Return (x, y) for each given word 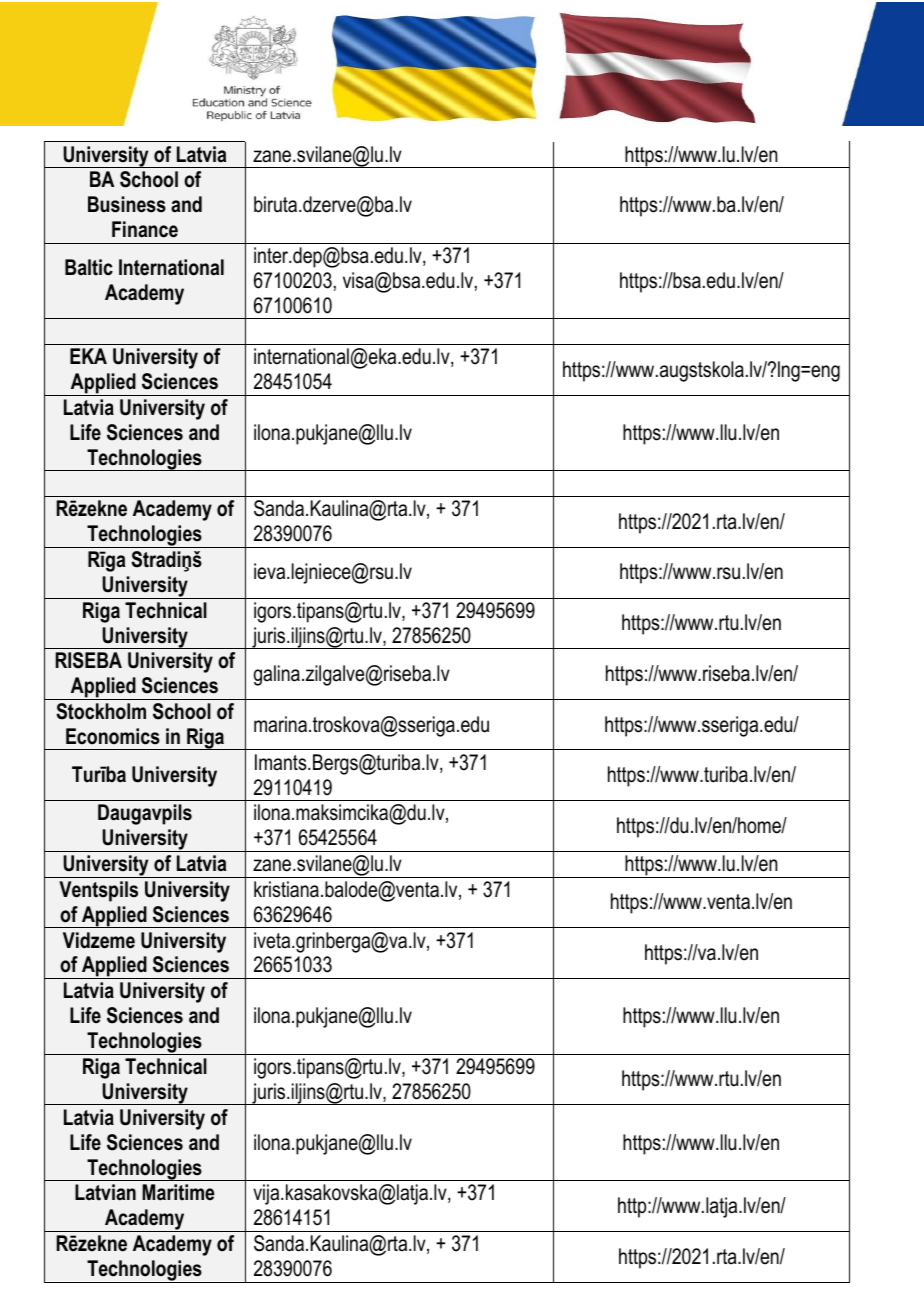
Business (127, 204)
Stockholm (101, 711)
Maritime (178, 1192)
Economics (113, 736)
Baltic (89, 267)
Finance (145, 229)
